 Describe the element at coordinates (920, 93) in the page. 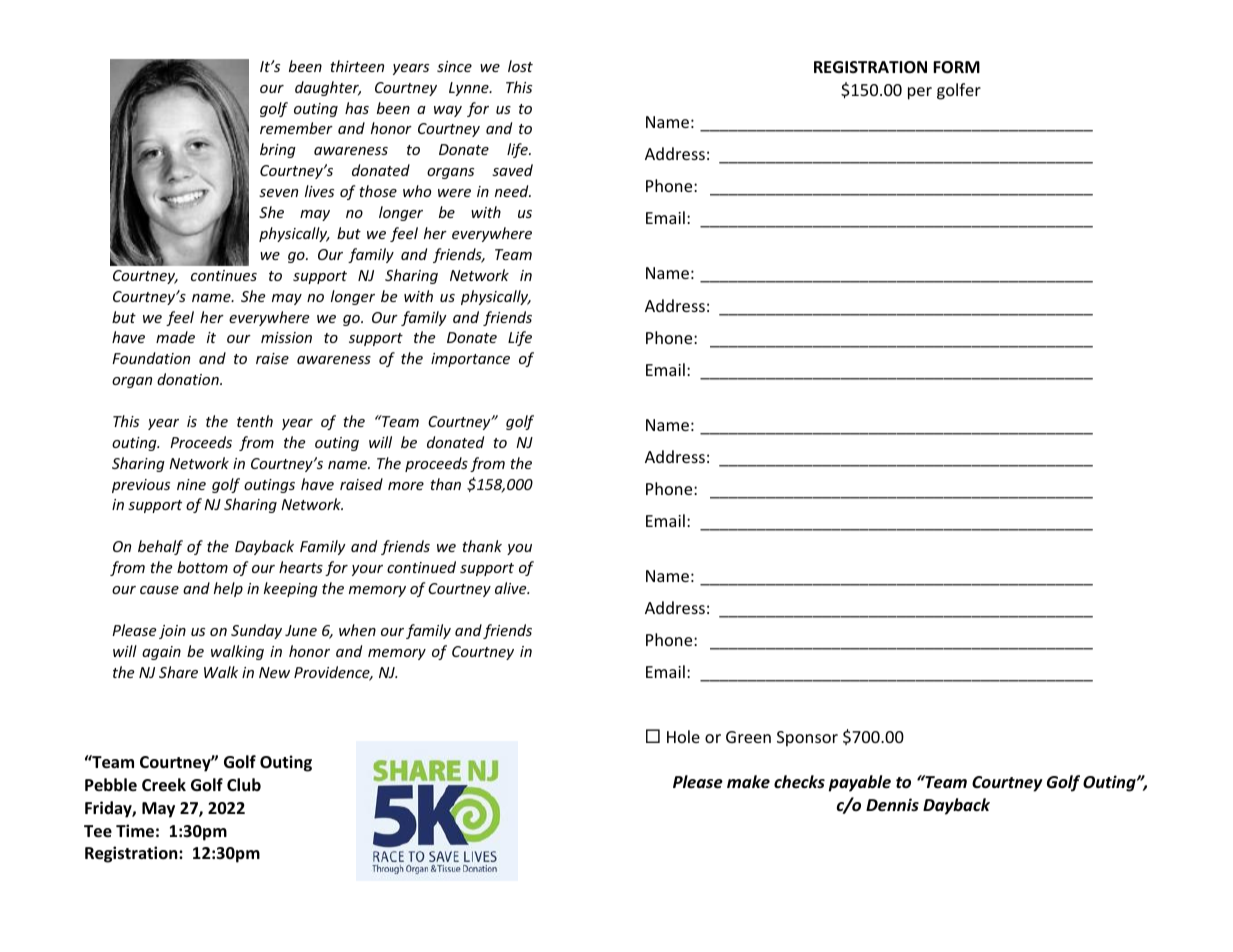

I see `per` at that location.
